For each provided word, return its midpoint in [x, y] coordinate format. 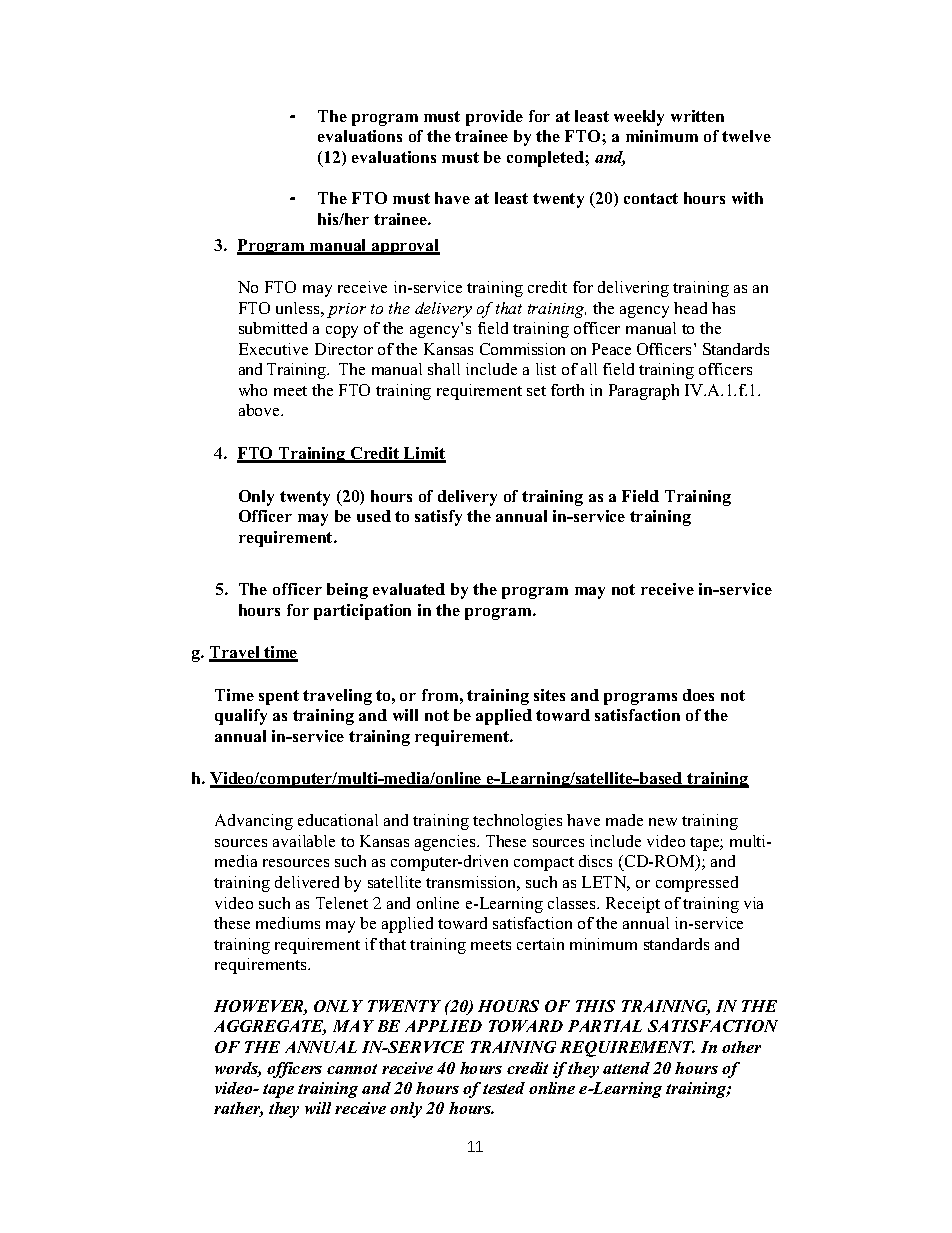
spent [279, 697]
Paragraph [644, 392]
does [698, 695]
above [261, 410]
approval [405, 247]
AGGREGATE [270, 1027]
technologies [517, 822]
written [697, 116]
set [536, 391]
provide [494, 118]
